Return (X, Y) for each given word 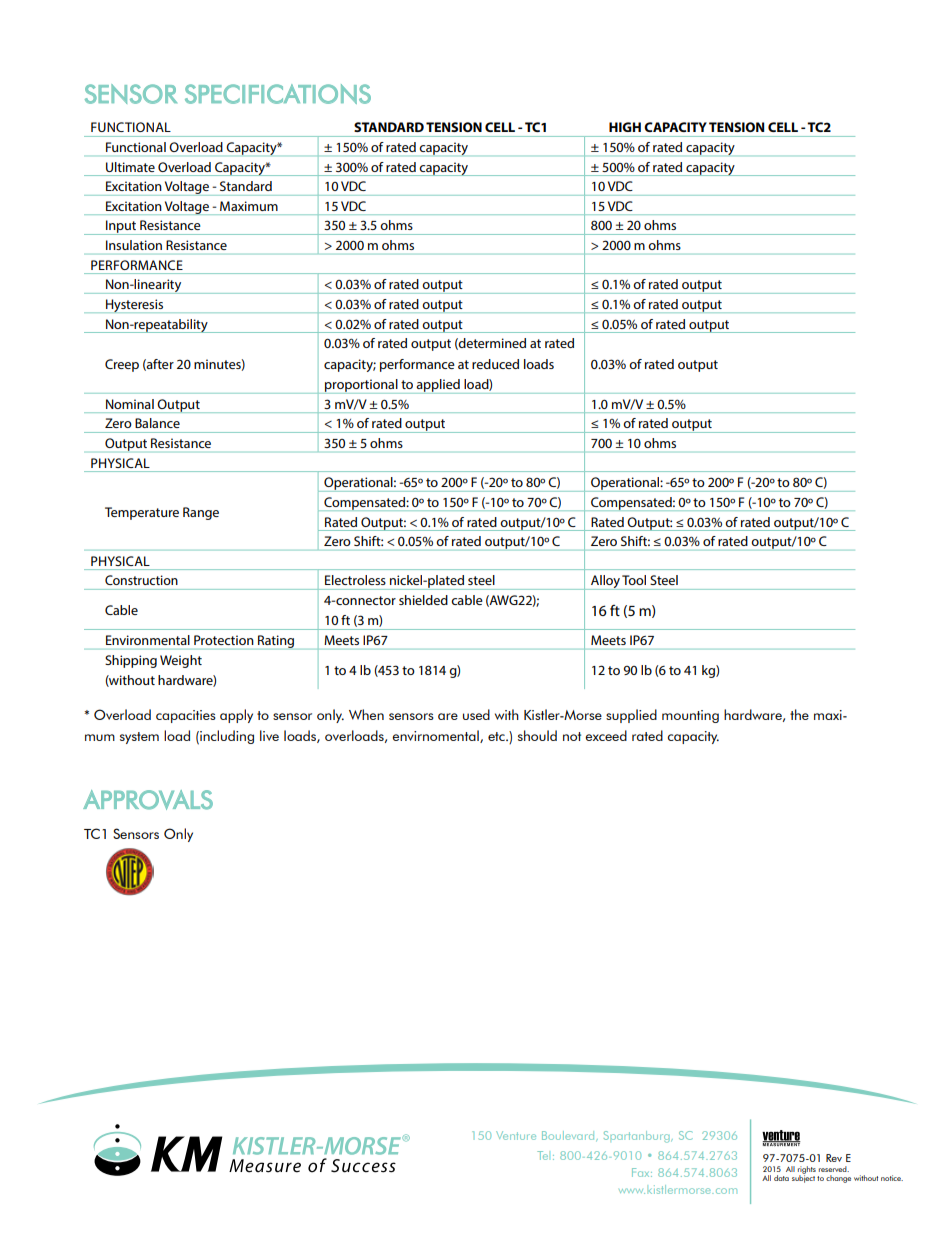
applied (438, 386)
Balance (157, 423)
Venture (516, 1135)
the (799, 714)
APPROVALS (148, 800)
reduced (495, 364)
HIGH (625, 127)
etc (497, 736)
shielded (423, 600)
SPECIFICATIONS (278, 94)
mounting (690, 716)
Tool (634, 580)
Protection (223, 640)
